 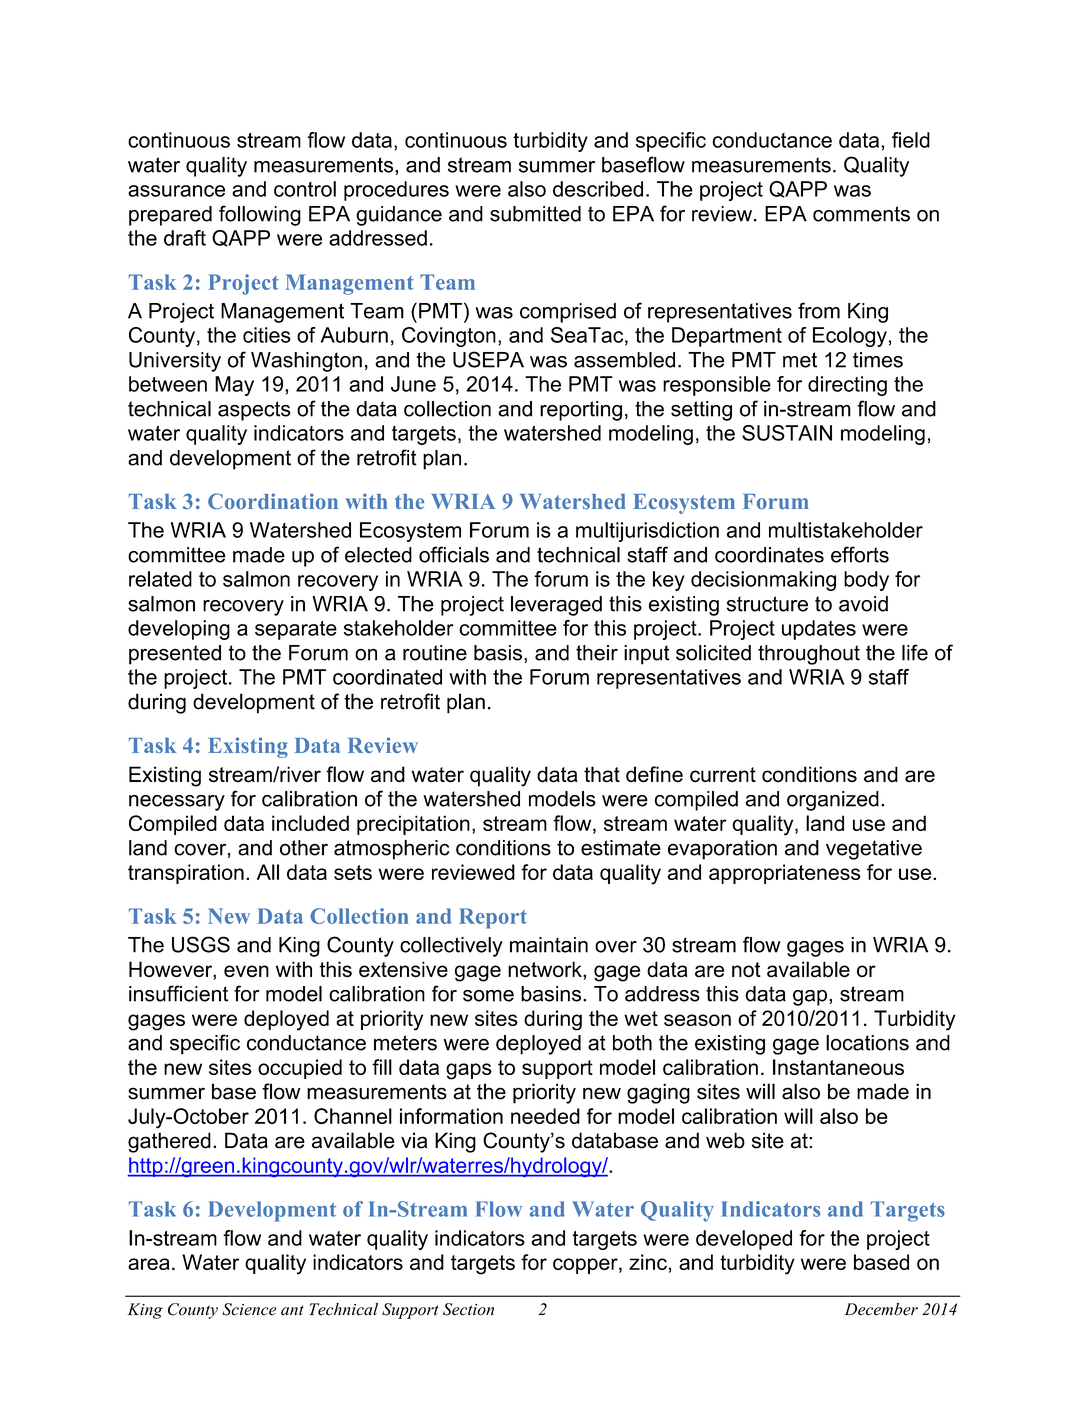 I want to click on throughout, so click(x=809, y=655).
